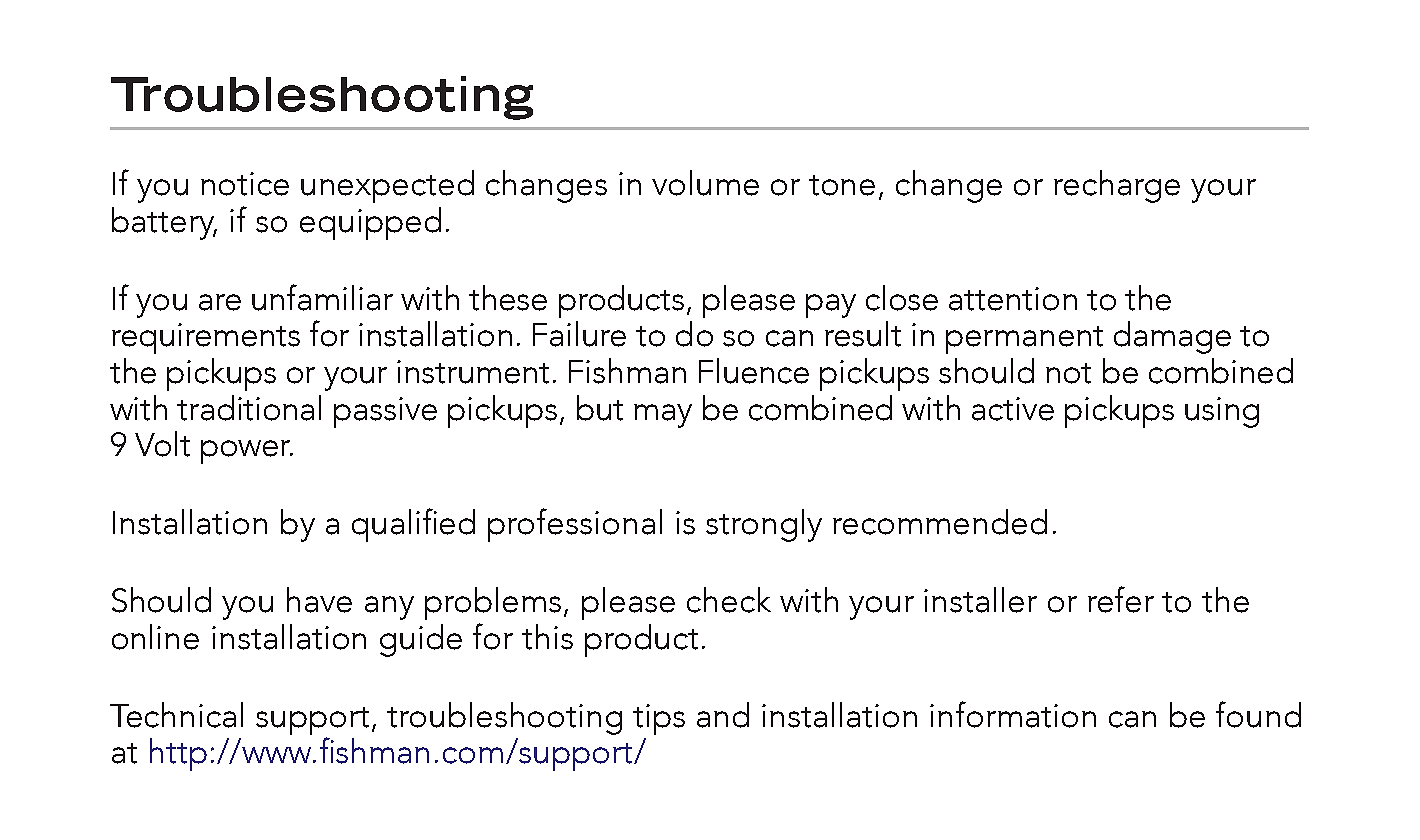  Describe the element at coordinates (245, 184) in the screenshot. I see `notice` at that location.
